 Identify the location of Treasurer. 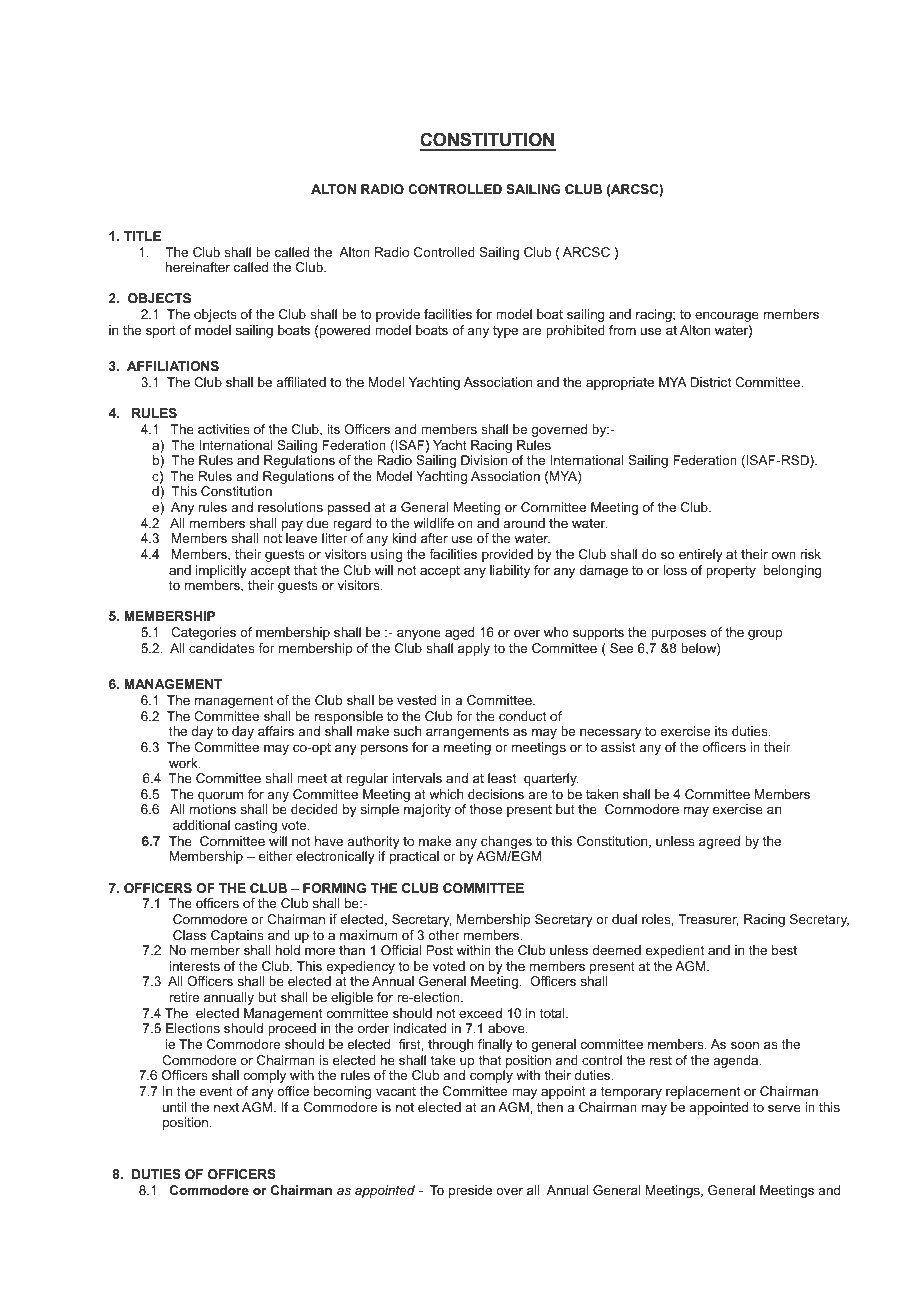
(708, 920).
